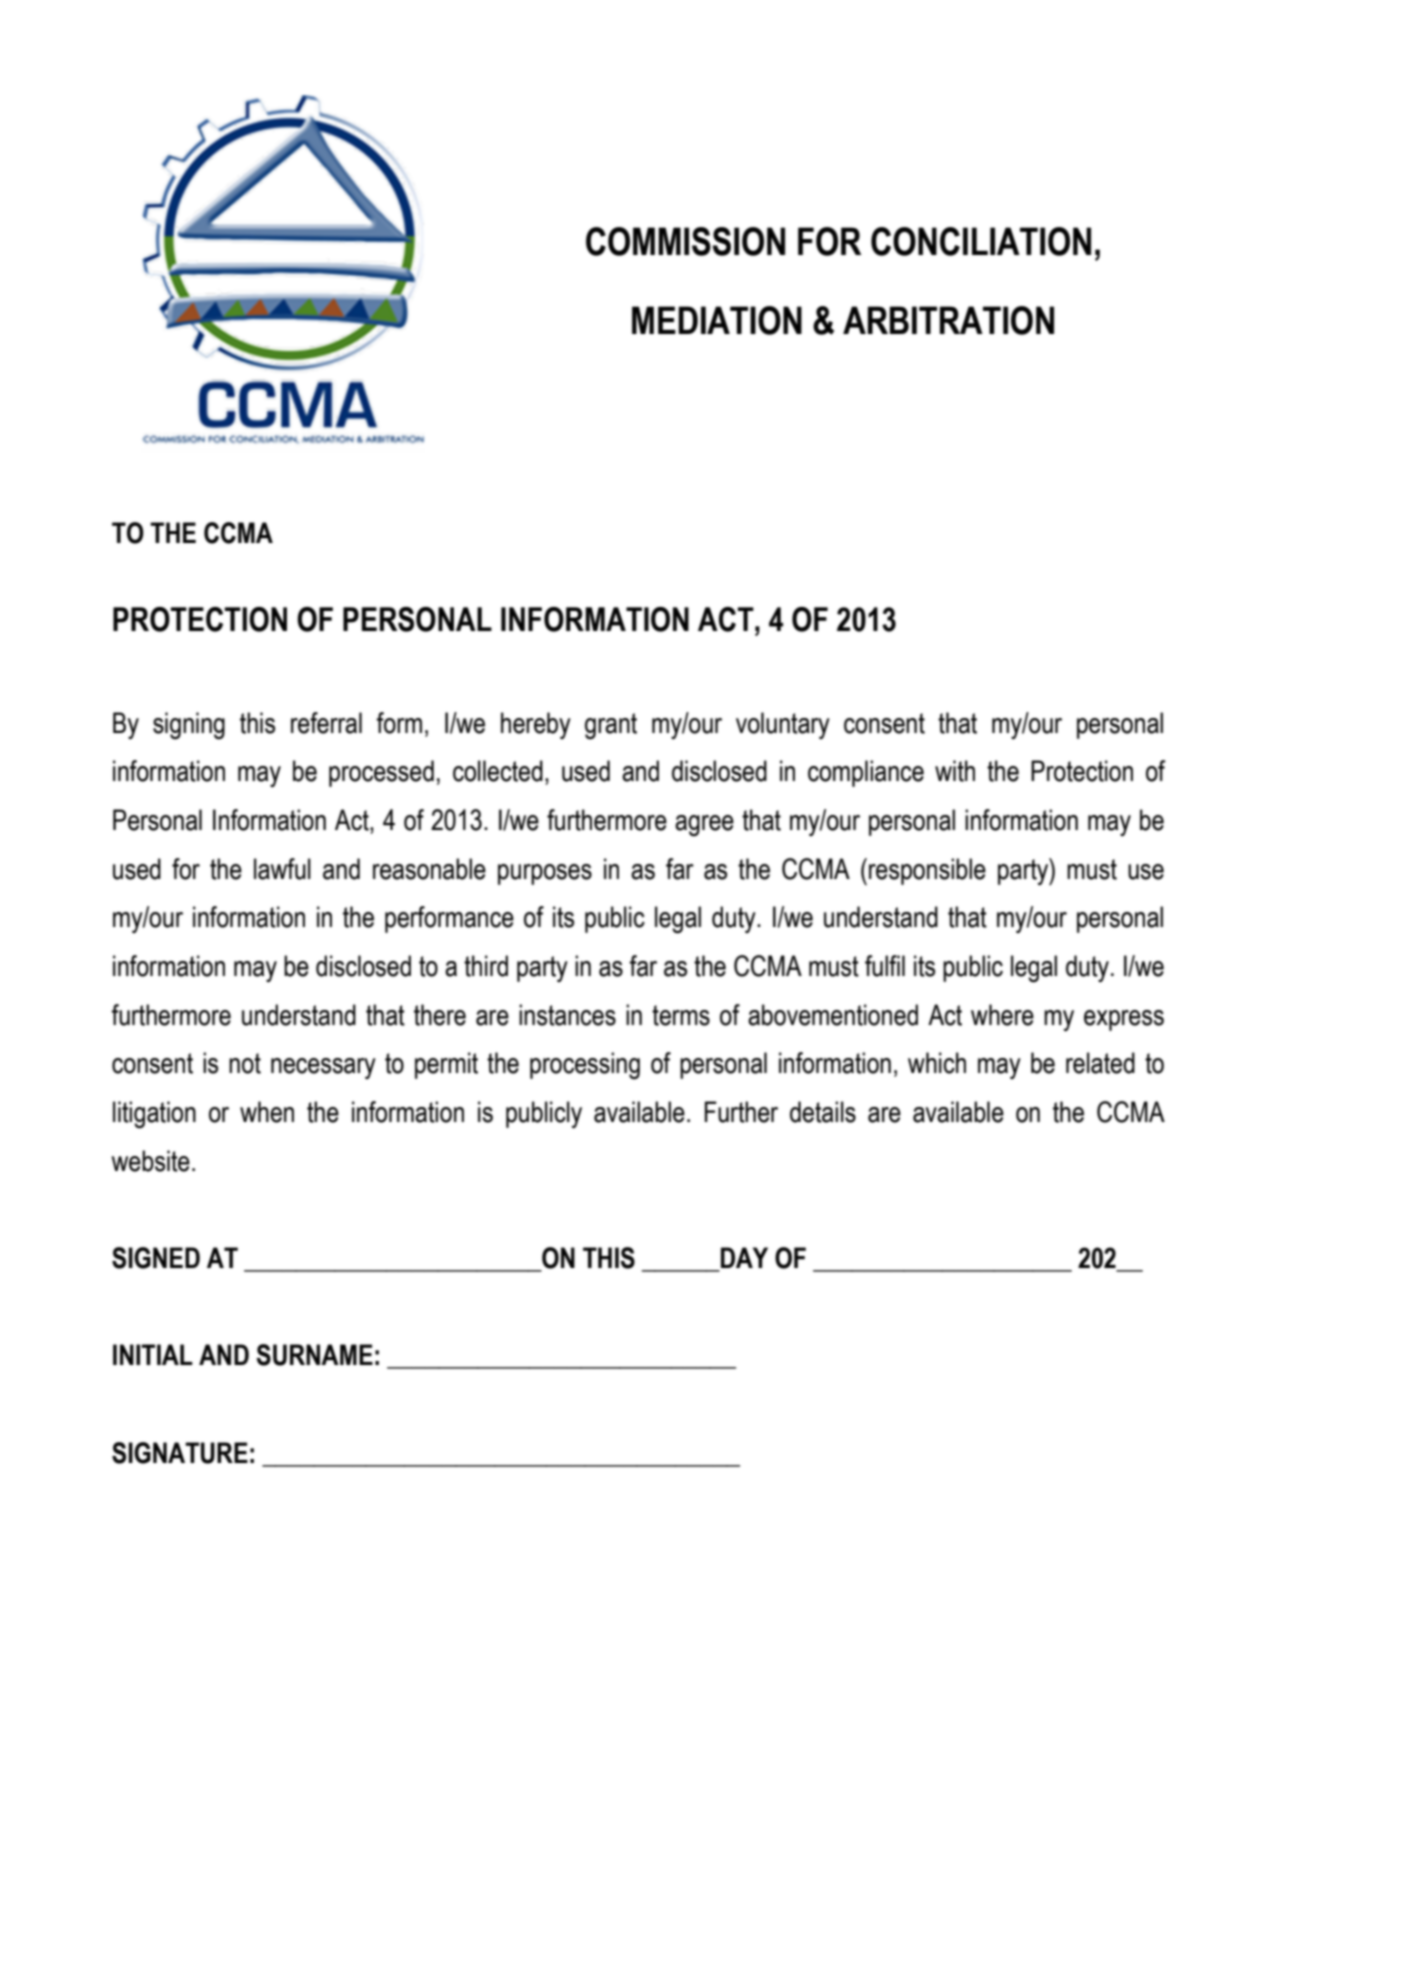 The height and width of the page is (1986, 1403). Describe the element at coordinates (326, 723) in the page. I see `referral` at that location.
